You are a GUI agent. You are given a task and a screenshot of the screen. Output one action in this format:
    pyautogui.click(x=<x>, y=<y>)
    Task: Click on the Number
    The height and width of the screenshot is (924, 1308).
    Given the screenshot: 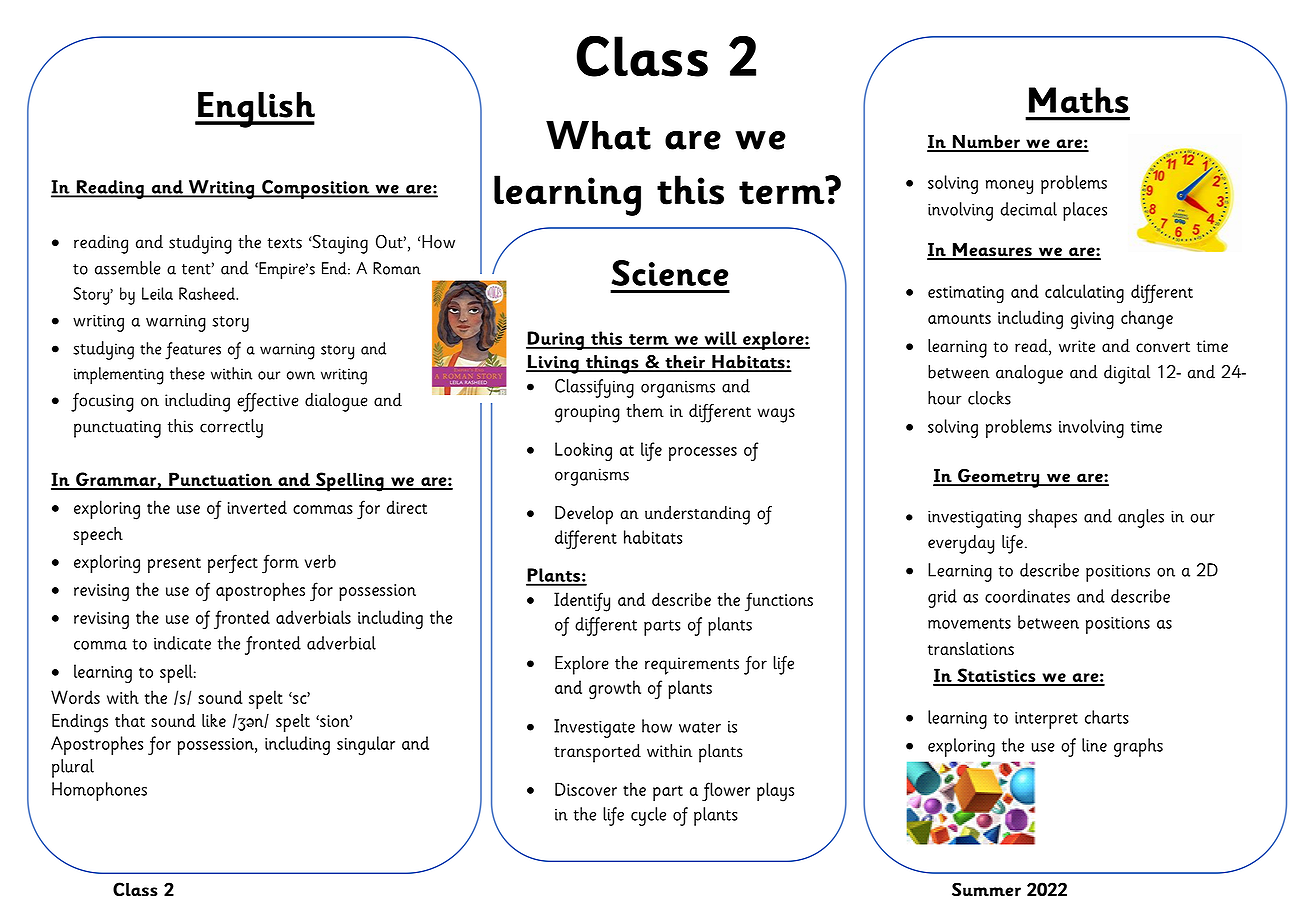 What is the action you would take?
    pyautogui.click(x=986, y=143)
